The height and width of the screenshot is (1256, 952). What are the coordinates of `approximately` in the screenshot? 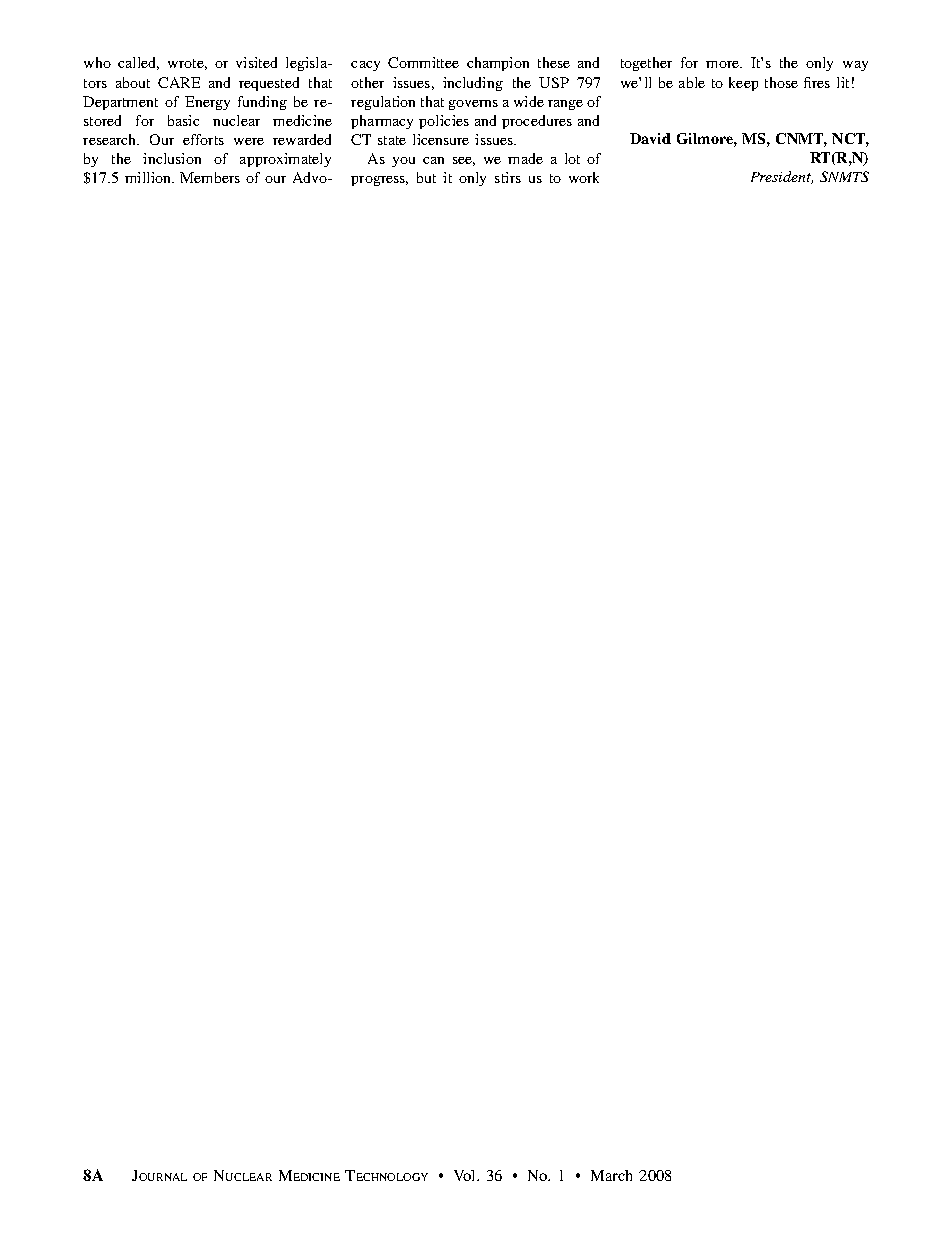 It's located at (285, 160).
